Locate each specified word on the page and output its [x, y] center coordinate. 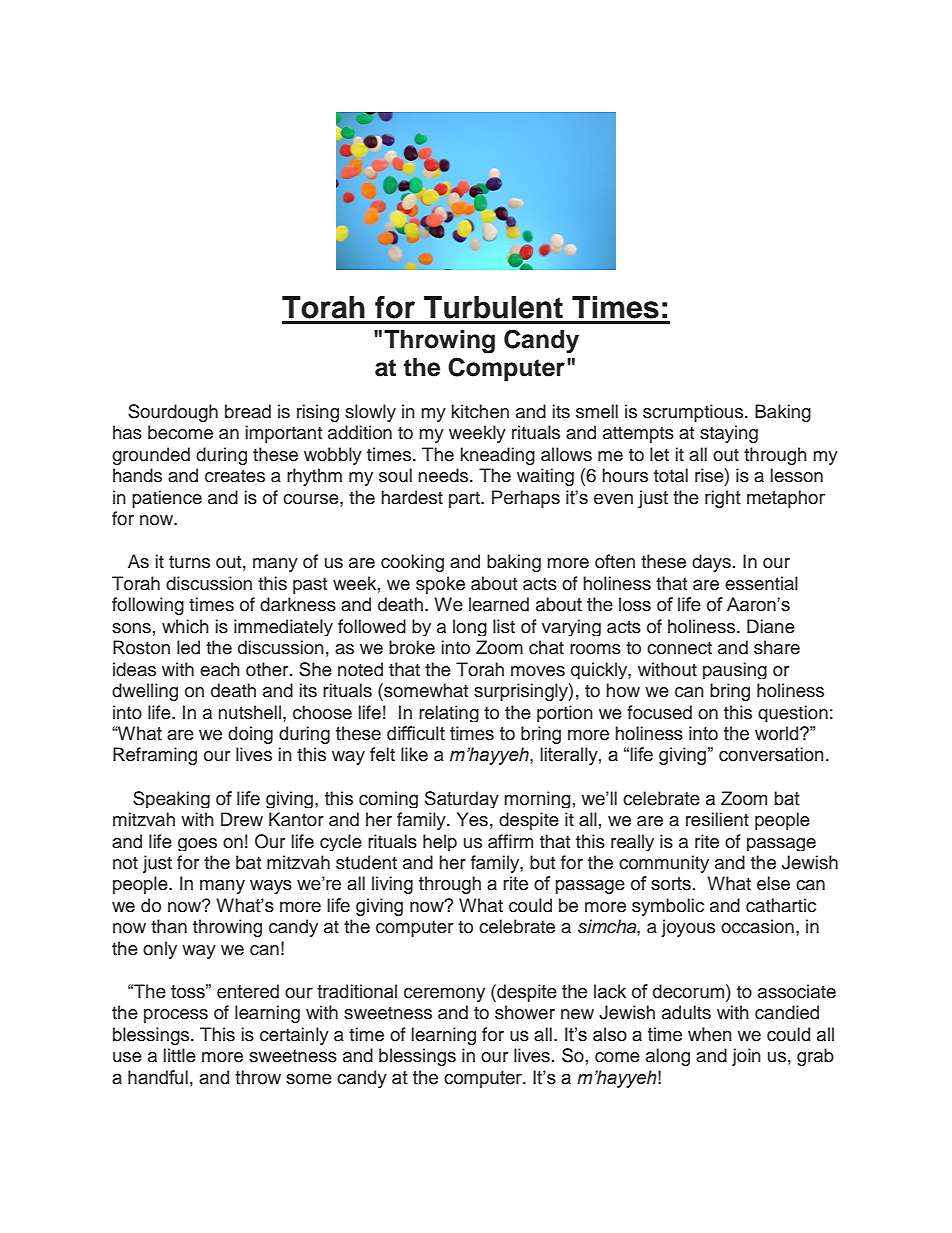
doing [250, 735]
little [180, 1055]
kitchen [480, 411]
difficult [416, 733]
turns [189, 562]
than [169, 926]
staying [729, 434]
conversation [771, 754]
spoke [440, 585]
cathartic [781, 905]
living [392, 885]
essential [761, 583]
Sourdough [173, 413]
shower [525, 1012]
